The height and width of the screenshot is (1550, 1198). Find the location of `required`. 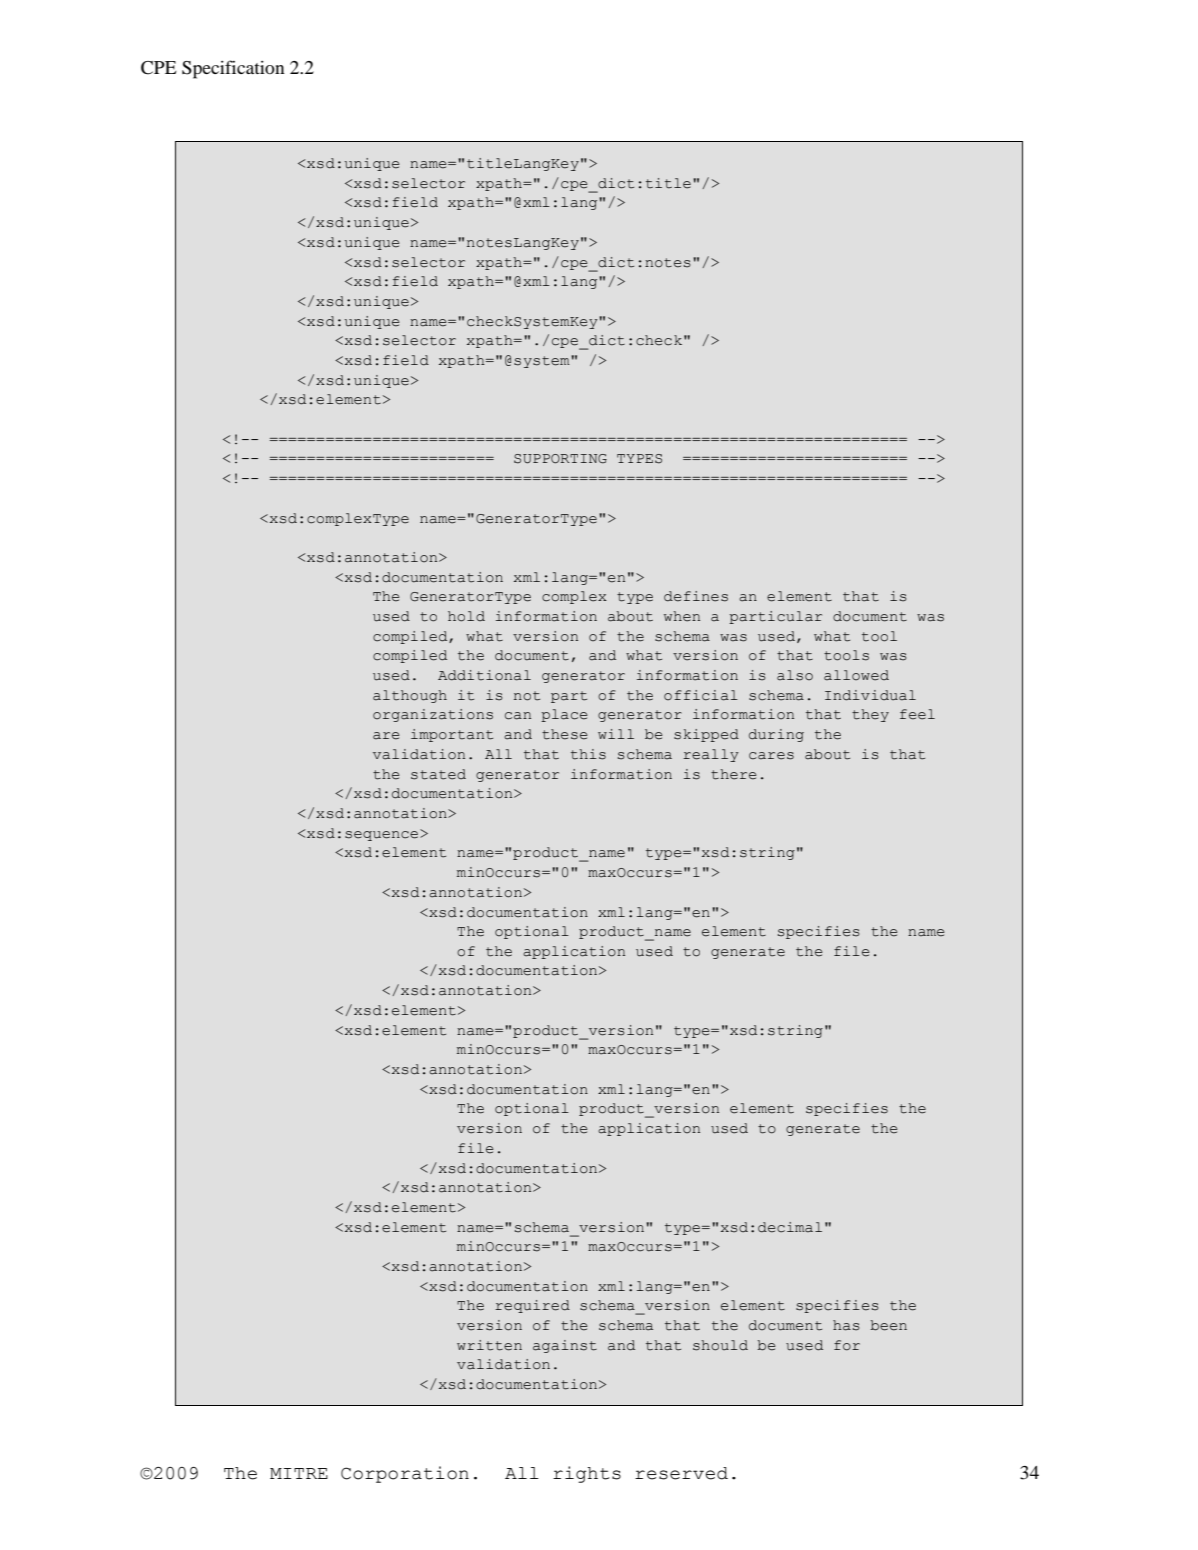

required is located at coordinates (532, 1306).
